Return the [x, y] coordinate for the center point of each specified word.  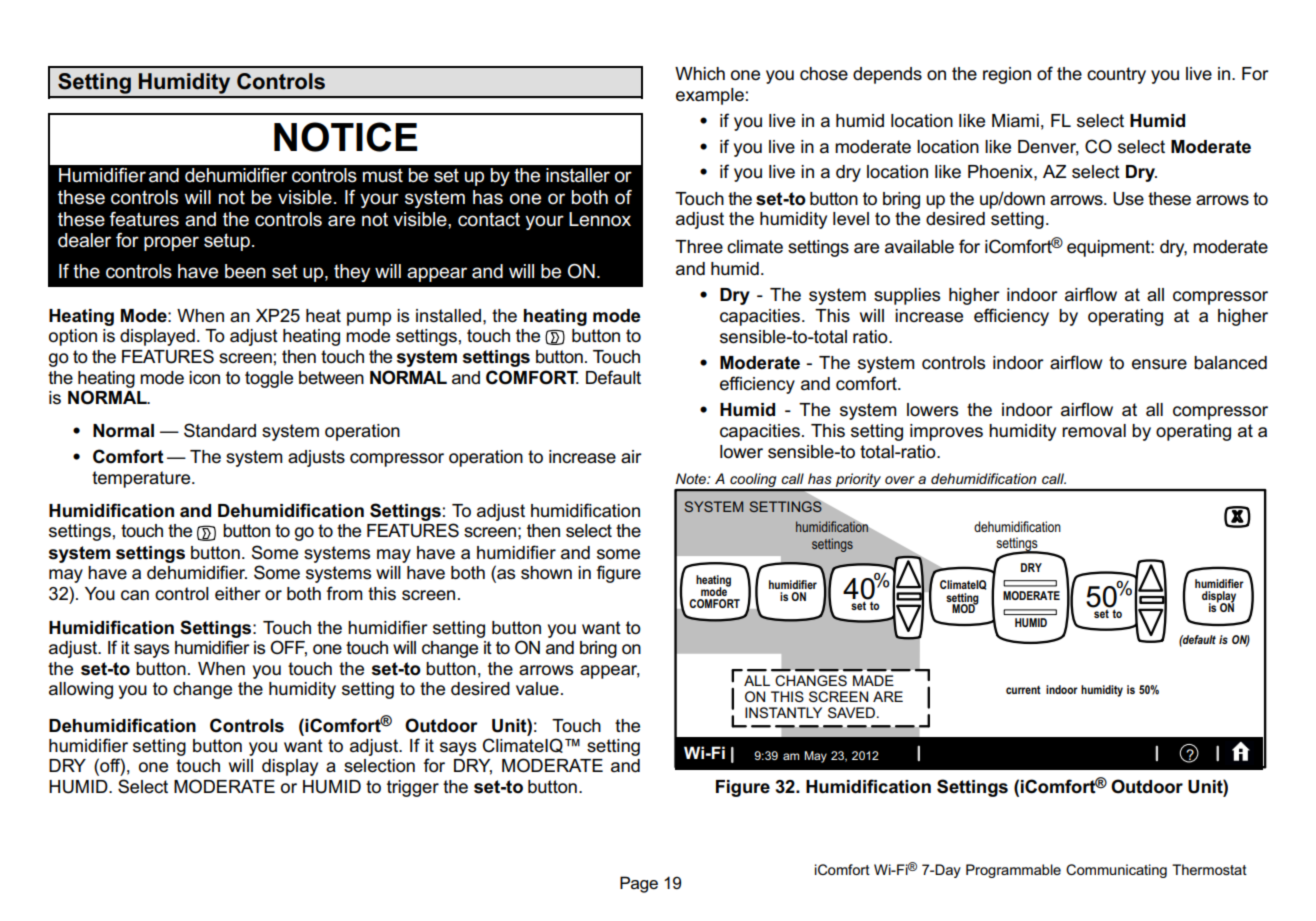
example [710, 96]
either [238, 594]
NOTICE [345, 137]
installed [448, 316]
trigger [413, 788]
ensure [1159, 364]
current [1023, 690]
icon [204, 378]
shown [546, 573]
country [1116, 75]
